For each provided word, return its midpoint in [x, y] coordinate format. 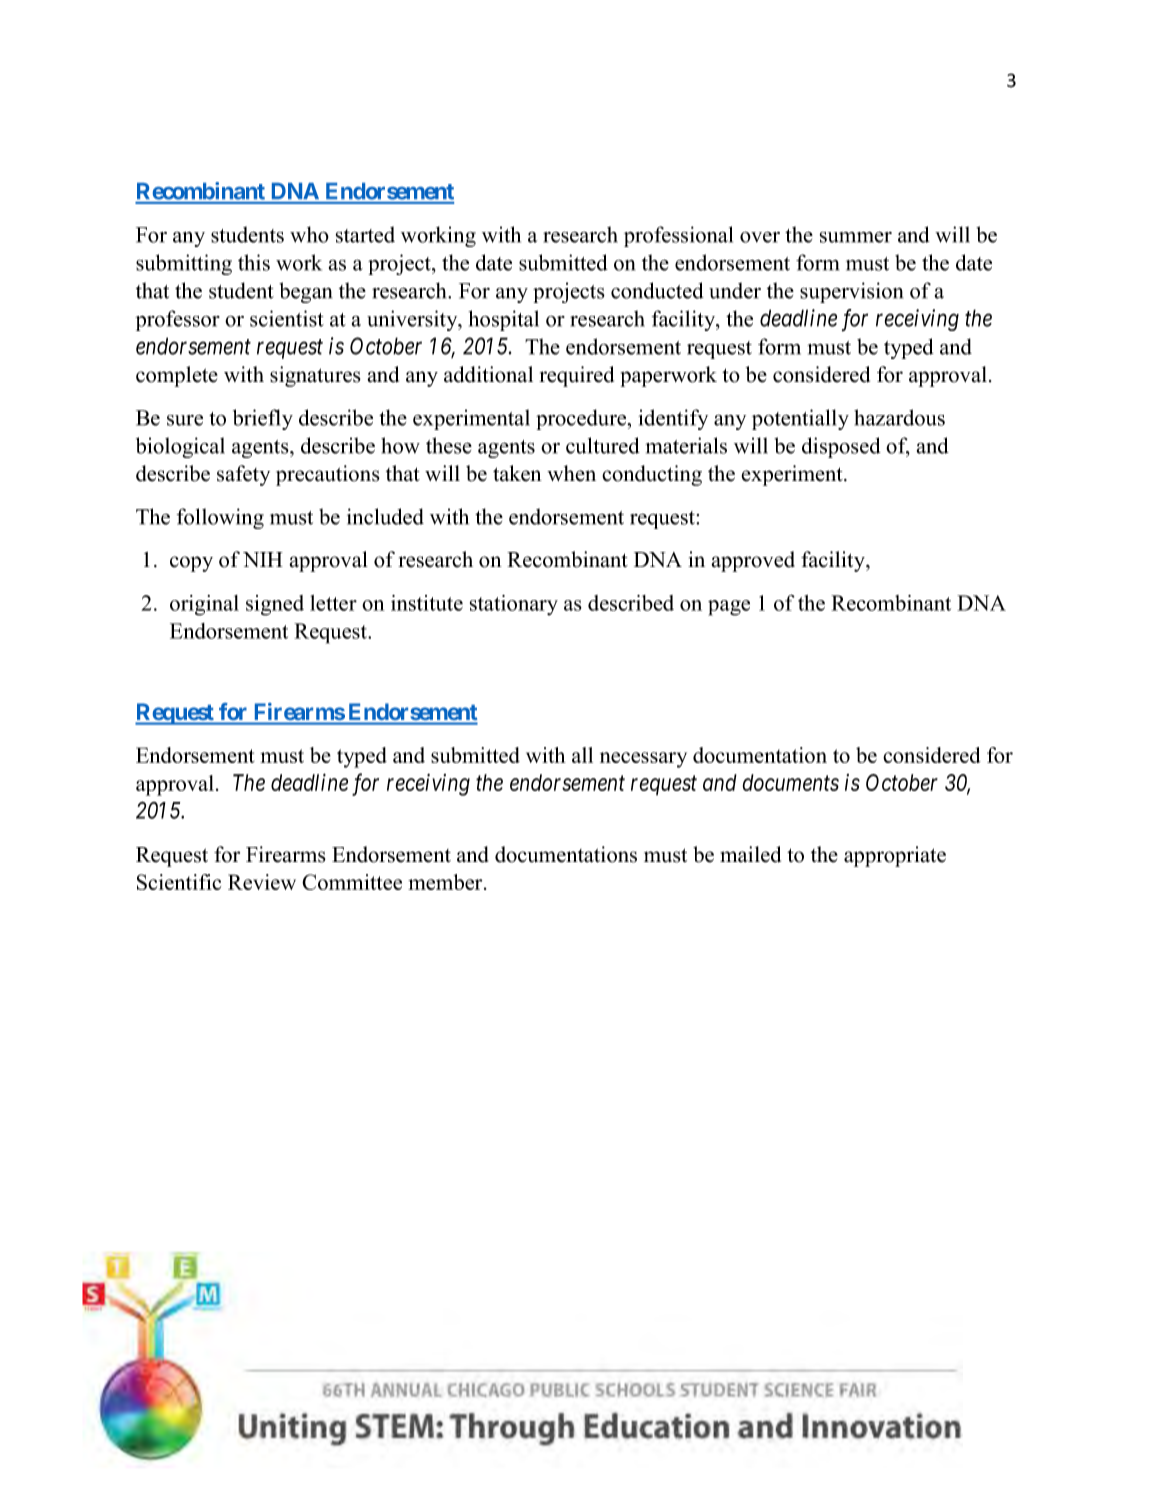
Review [262, 882]
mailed [750, 854]
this [254, 262]
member [446, 882]
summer [856, 237]
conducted [657, 290]
